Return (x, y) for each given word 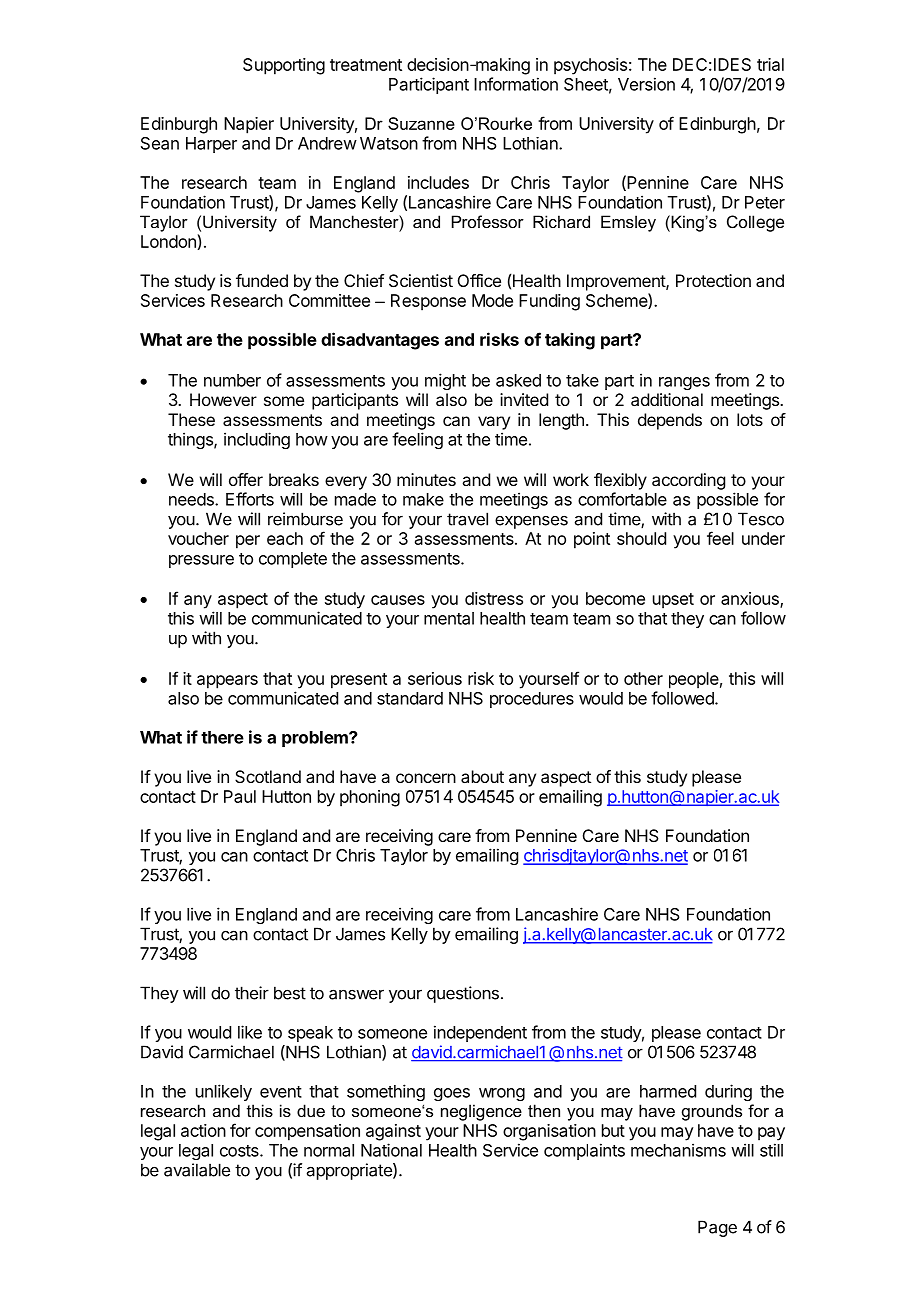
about (482, 776)
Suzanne (421, 123)
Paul (240, 796)
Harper (211, 145)
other (643, 678)
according (688, 481)
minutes (426, 479)
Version (646, 84)
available (197, 1170)
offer (246, 479)
